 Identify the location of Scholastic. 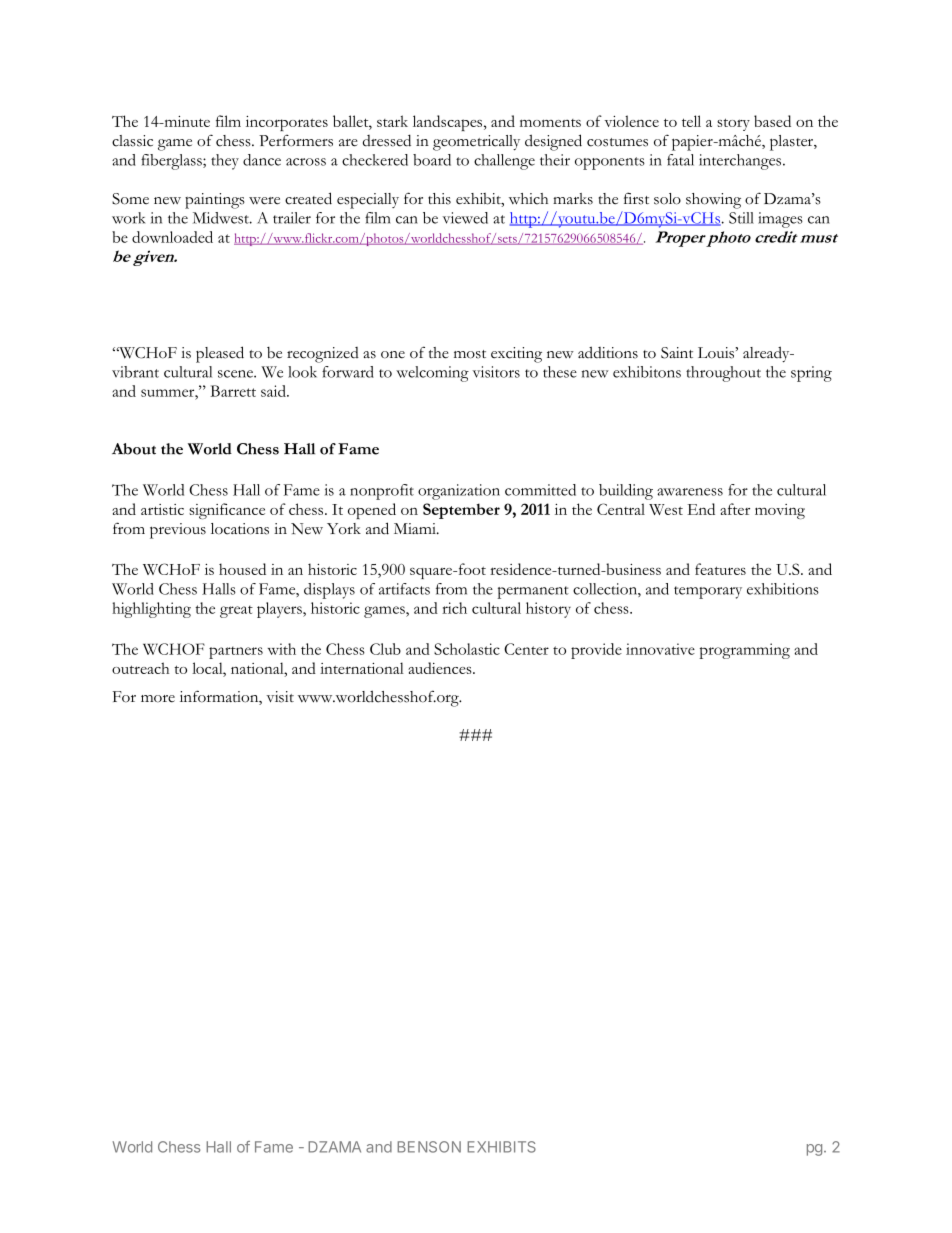
(467, 649).
